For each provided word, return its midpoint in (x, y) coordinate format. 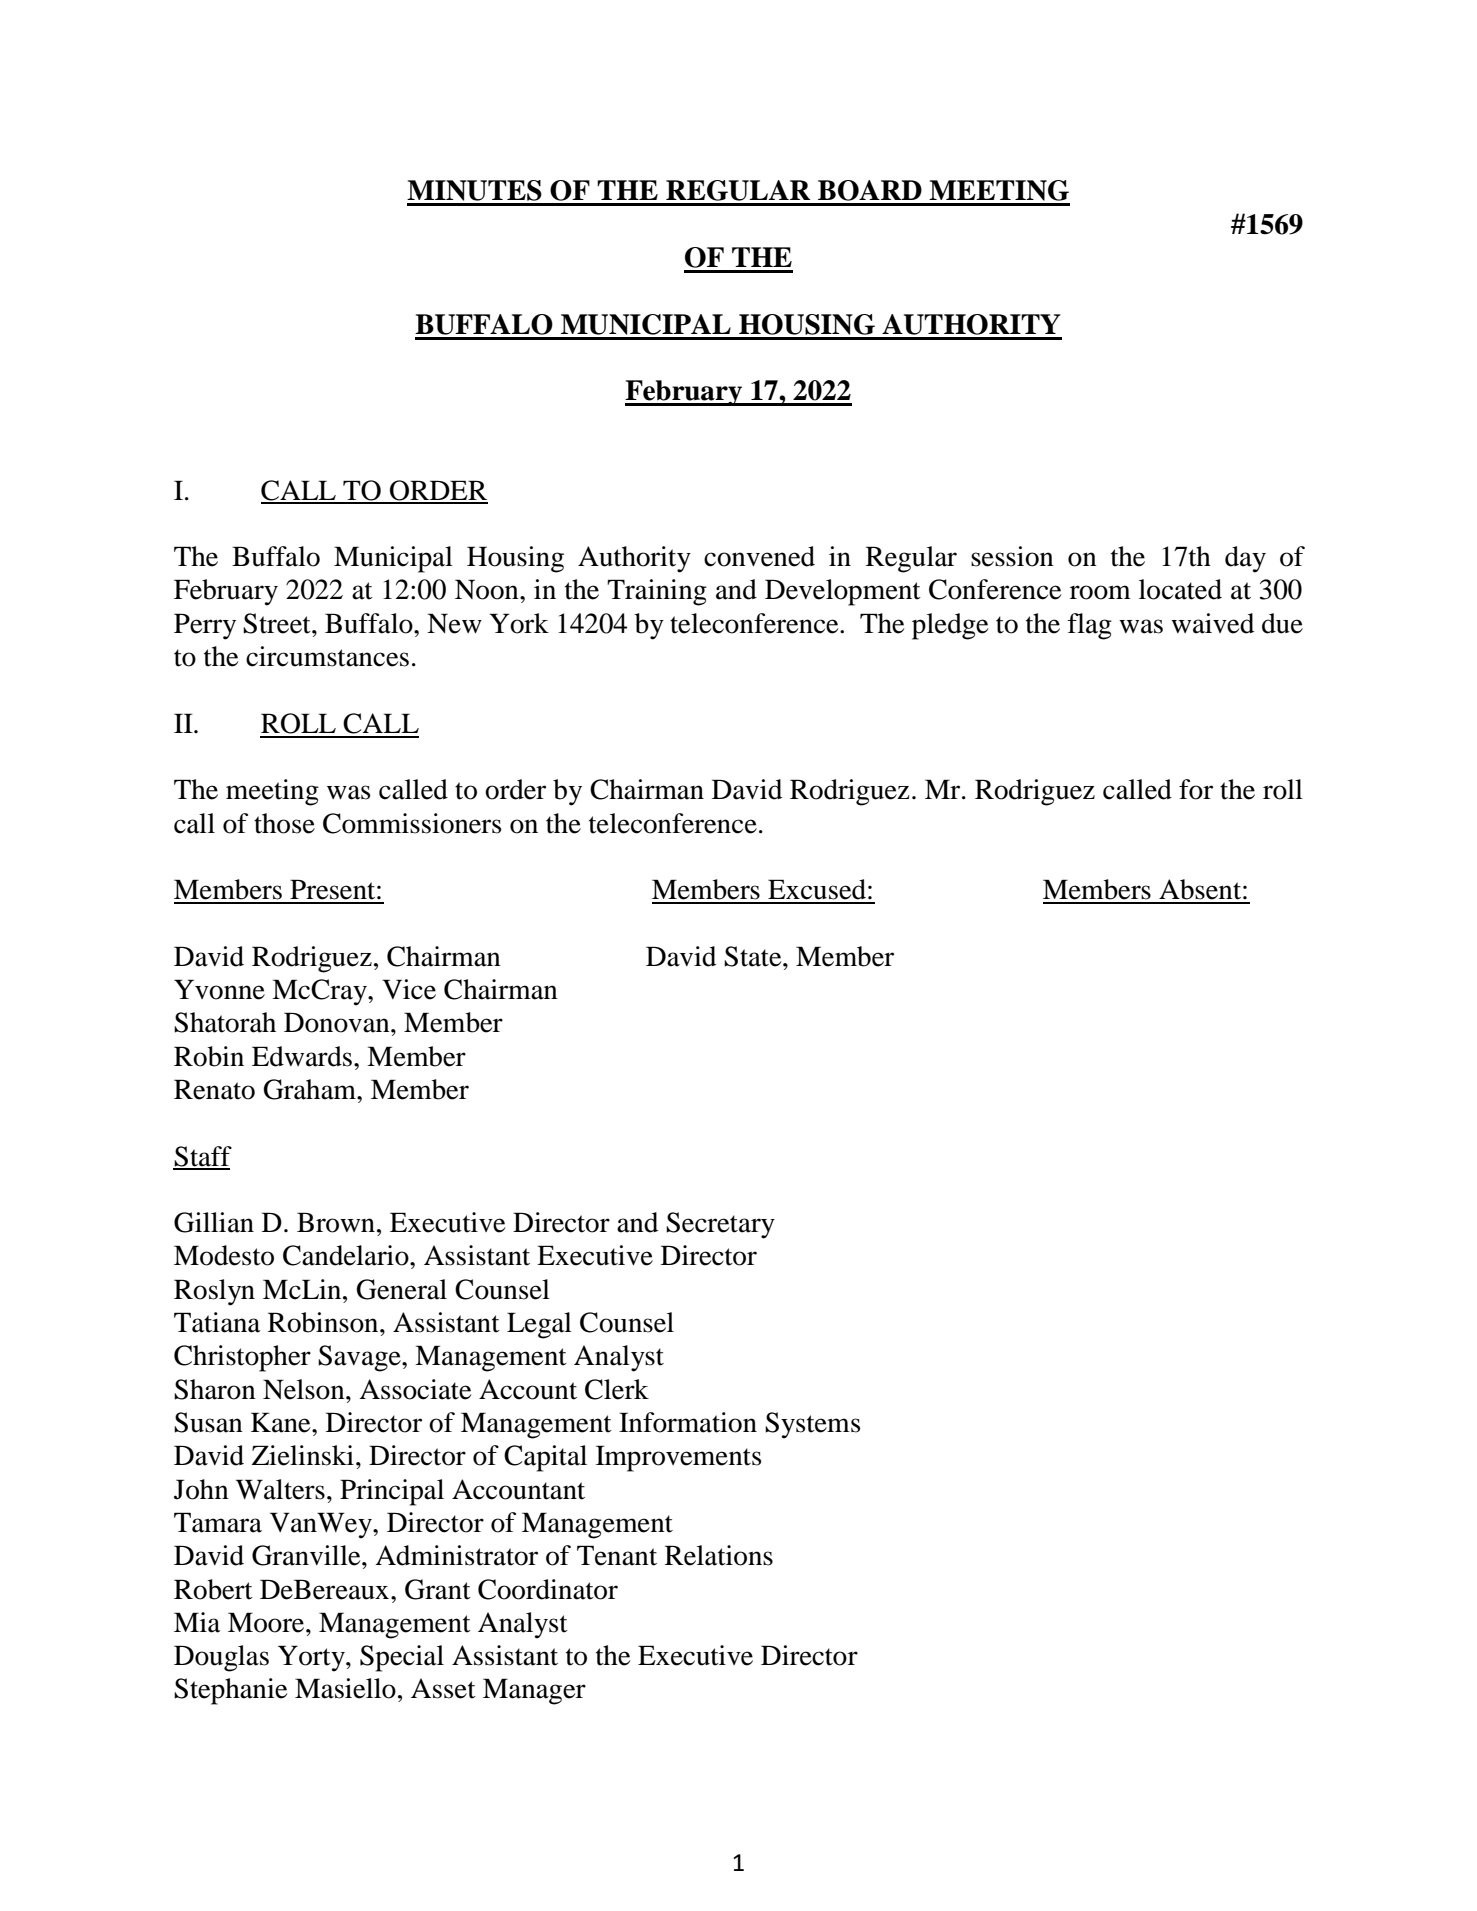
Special (402, 1658)
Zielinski (303, 1455)
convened (759, 556)
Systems (812, 1425)
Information (688, 1422)
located (1180, 589)
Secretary (720, 1225)
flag (1090, 626)
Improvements (678, 1458)
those (284, 823)
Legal (539, 1325)
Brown (336, 1222)
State (754, 956)
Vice (409, 989)
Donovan (338, 1022)
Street (278, 623)
